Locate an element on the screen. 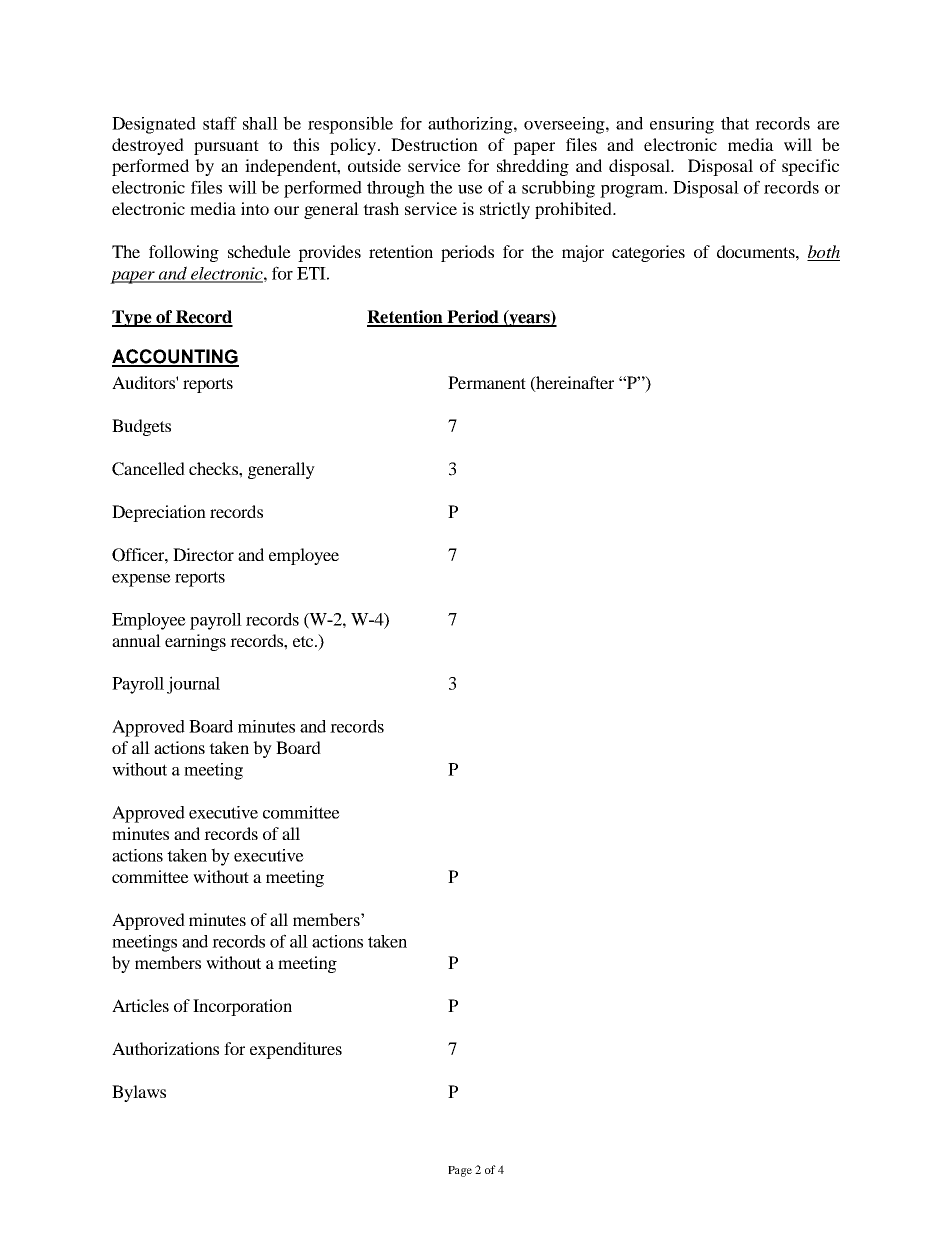 The height and width of the screenshot is (1233, 952). both is located at coordinates (823, 253).
